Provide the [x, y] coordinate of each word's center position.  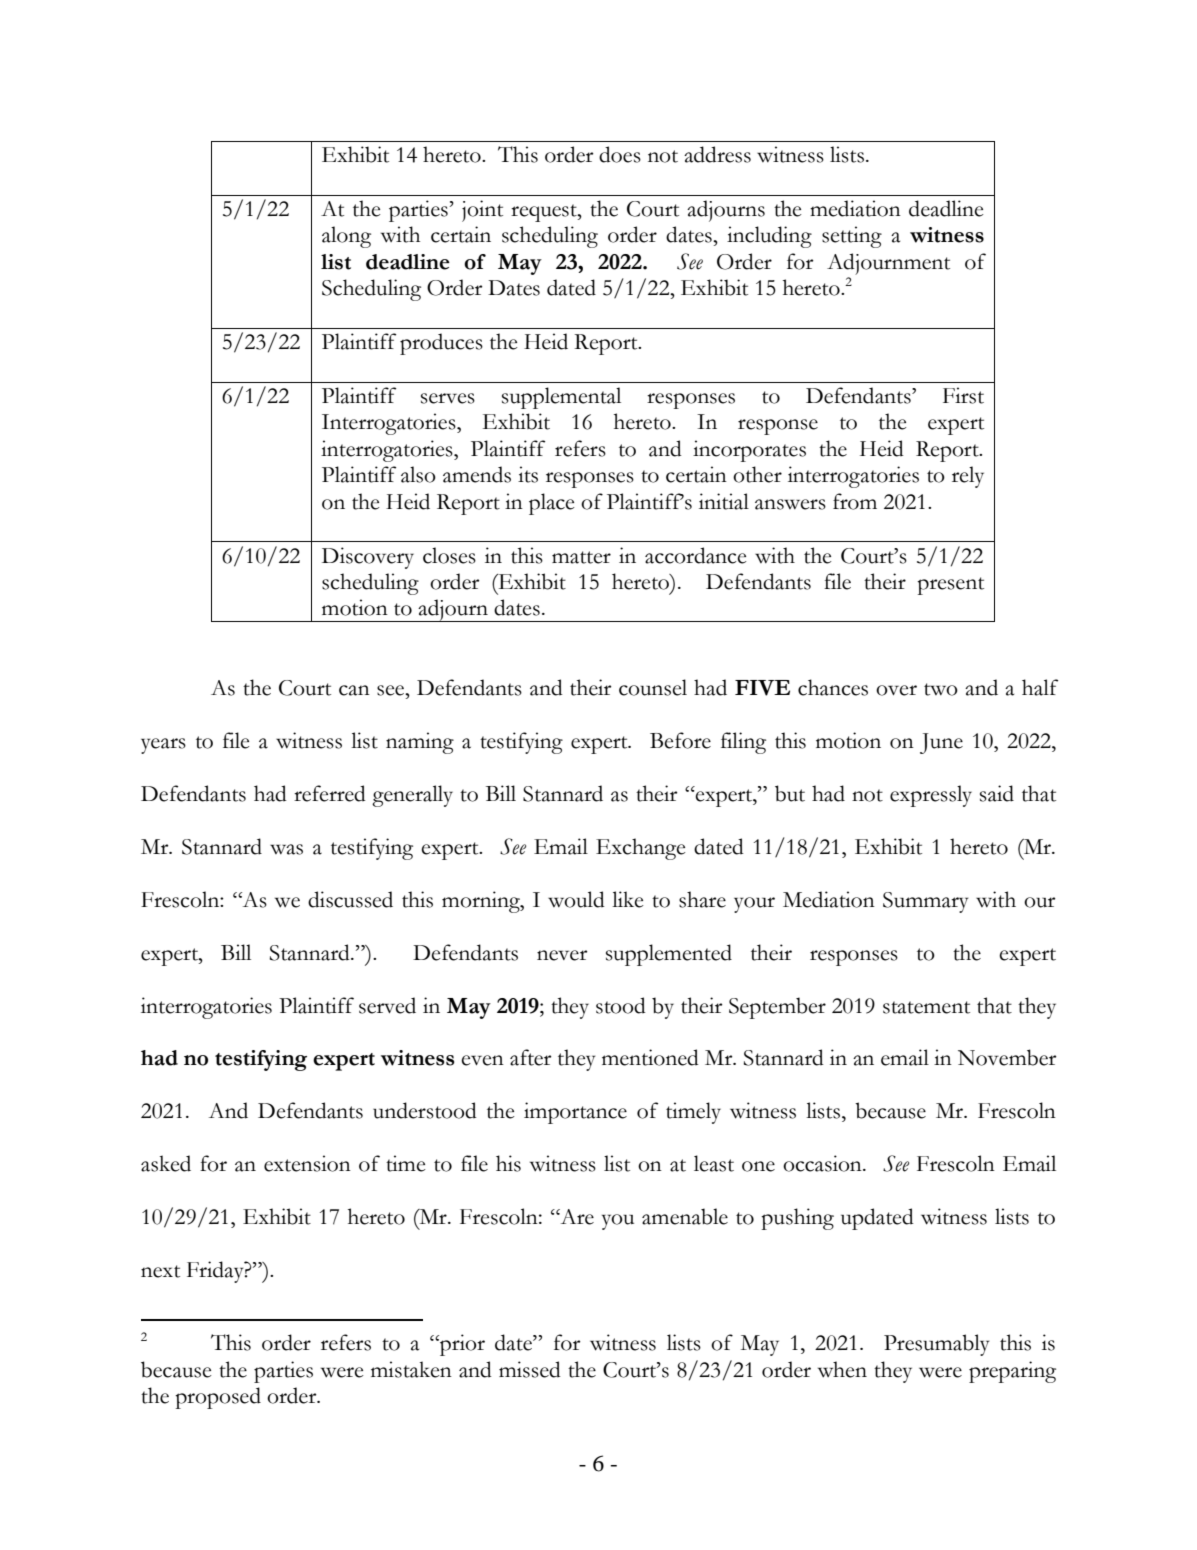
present [950, 586]
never [562, 955]
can [354, 690]
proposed [218, 1398]
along [346, 237]
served [387, 1005]
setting [852, 237]
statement [926, 1007]
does [620, 154]
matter [581, 557]
